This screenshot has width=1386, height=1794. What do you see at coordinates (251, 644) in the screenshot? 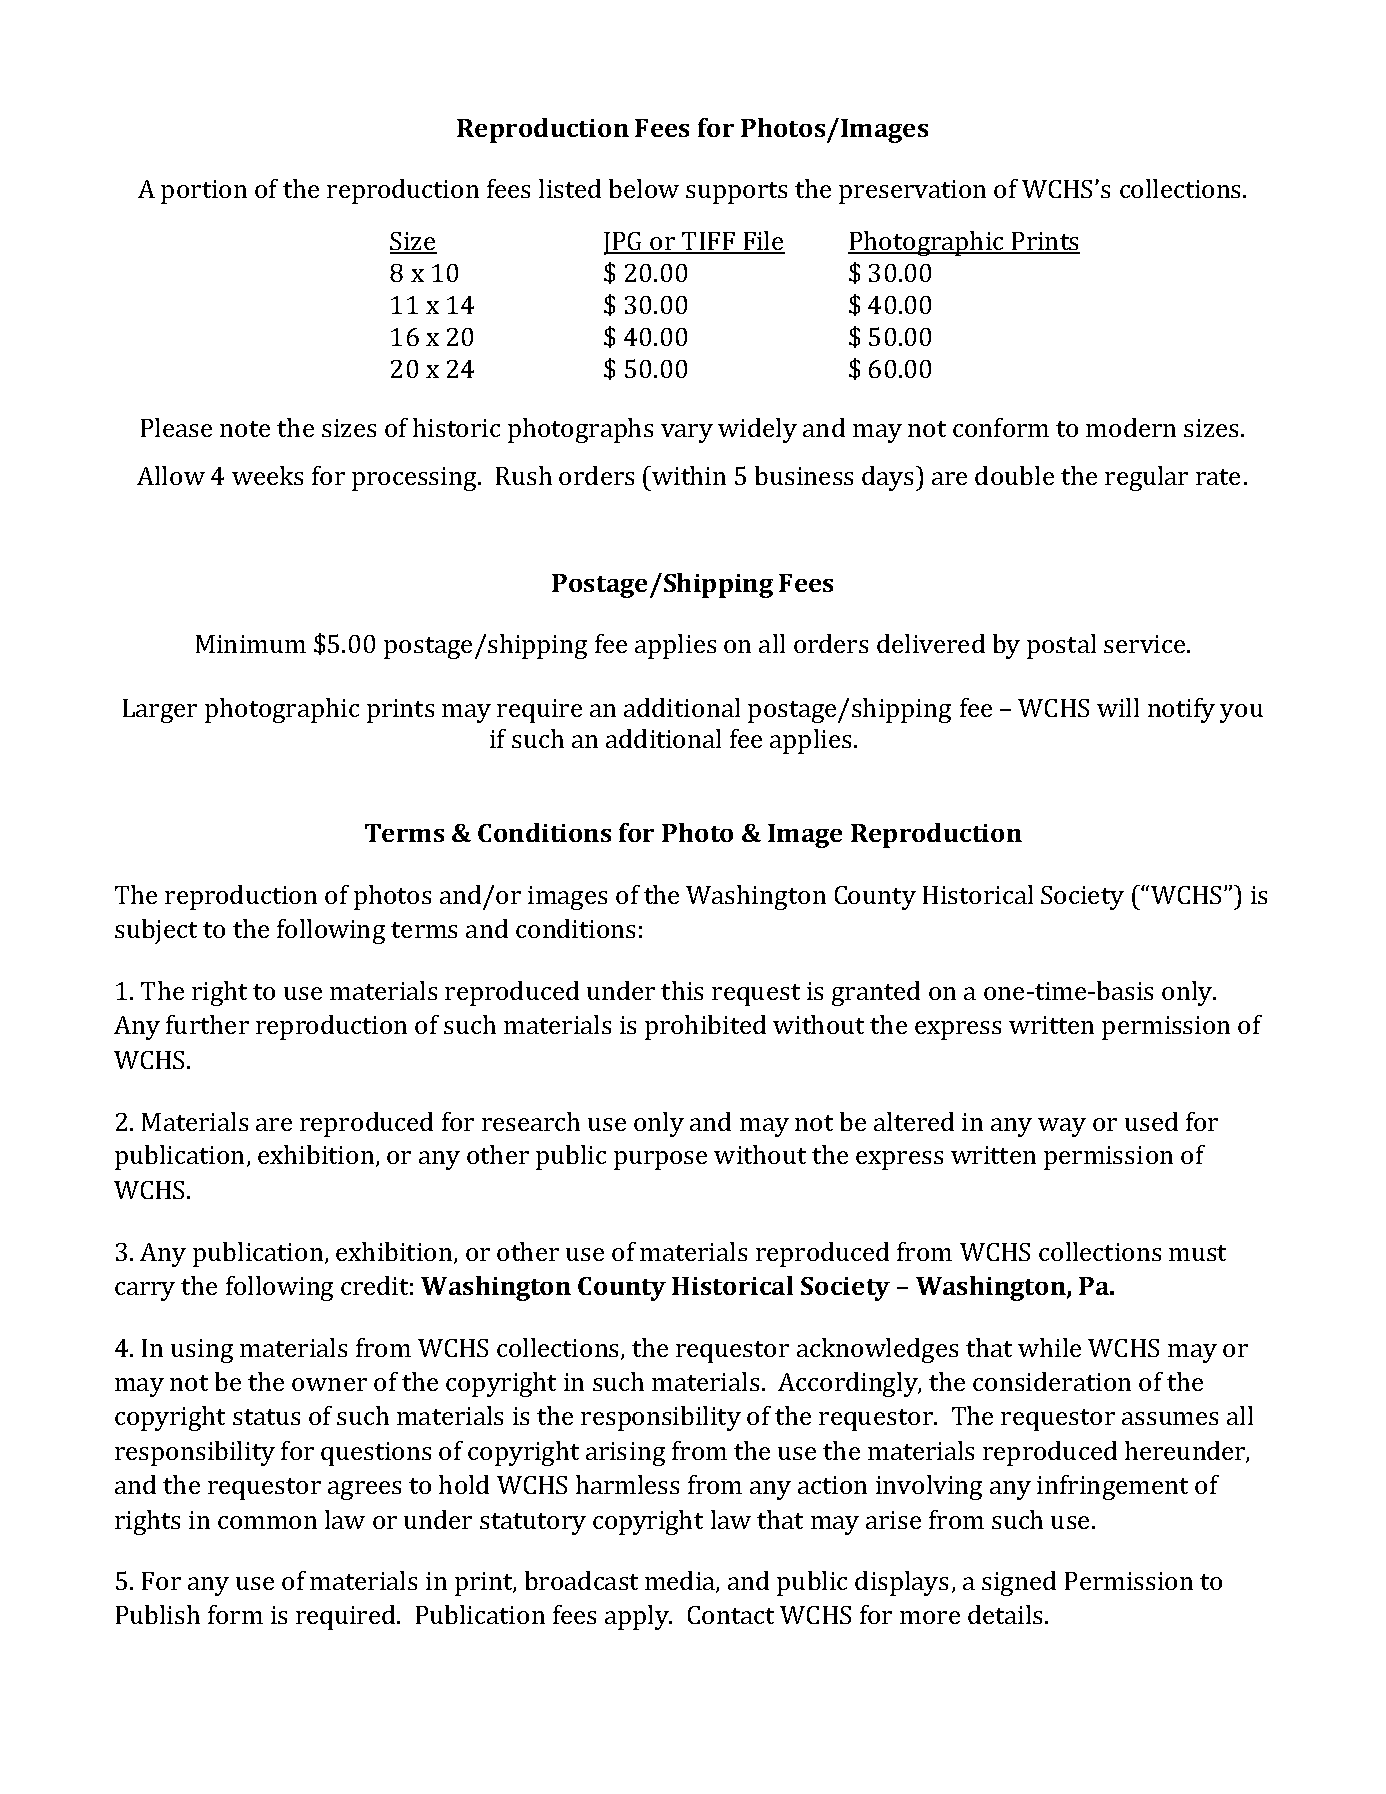
I see `Minimum` at bounding box center [251, 644].
